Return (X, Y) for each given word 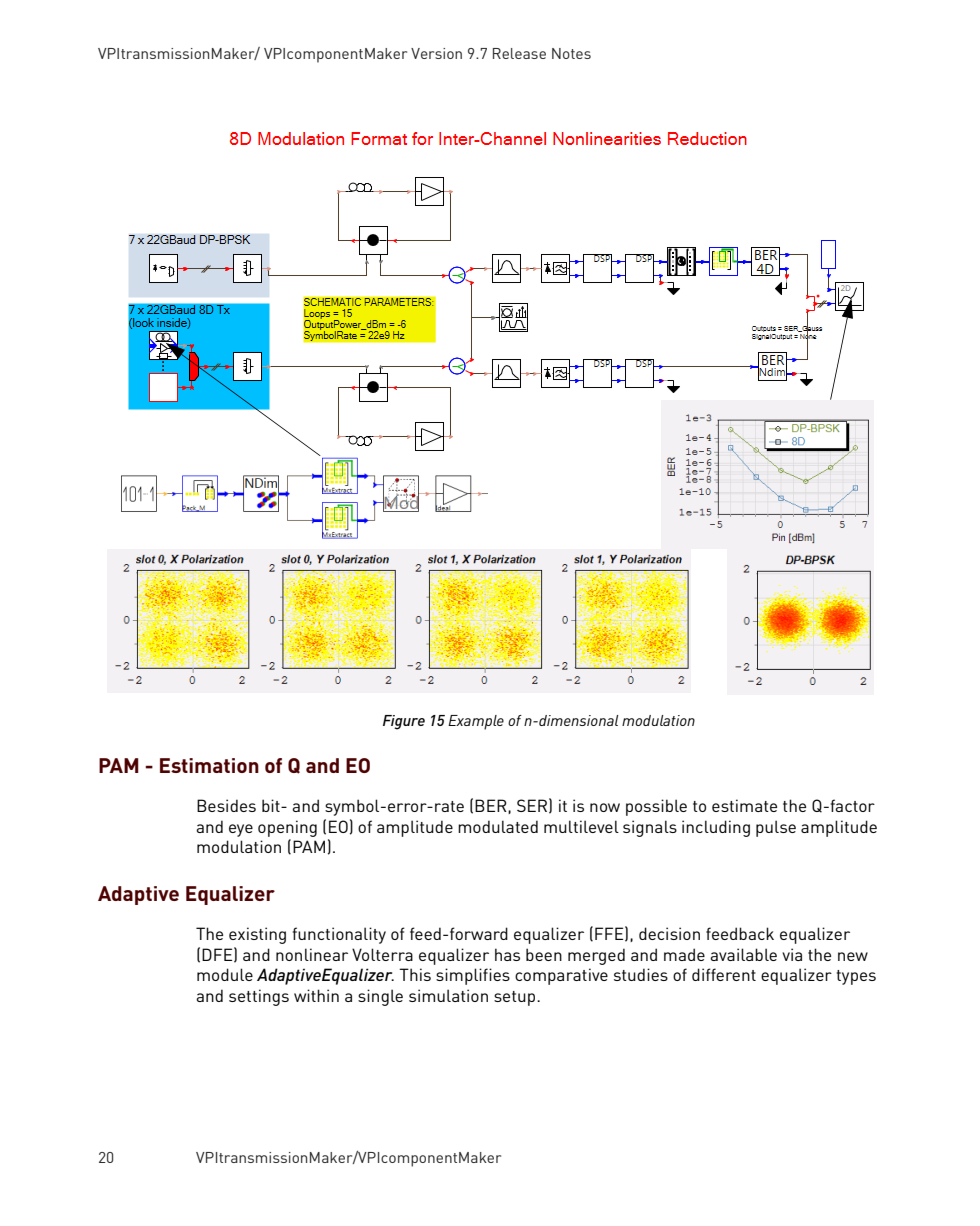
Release (519, 53)
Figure (404, 722)
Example (476, 722)
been (544, 954)
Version (436, 53)
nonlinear (312, 954)
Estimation (209, 765)
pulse (776, 828)
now (605, 807)
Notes (571, 53)
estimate (744, 805)
